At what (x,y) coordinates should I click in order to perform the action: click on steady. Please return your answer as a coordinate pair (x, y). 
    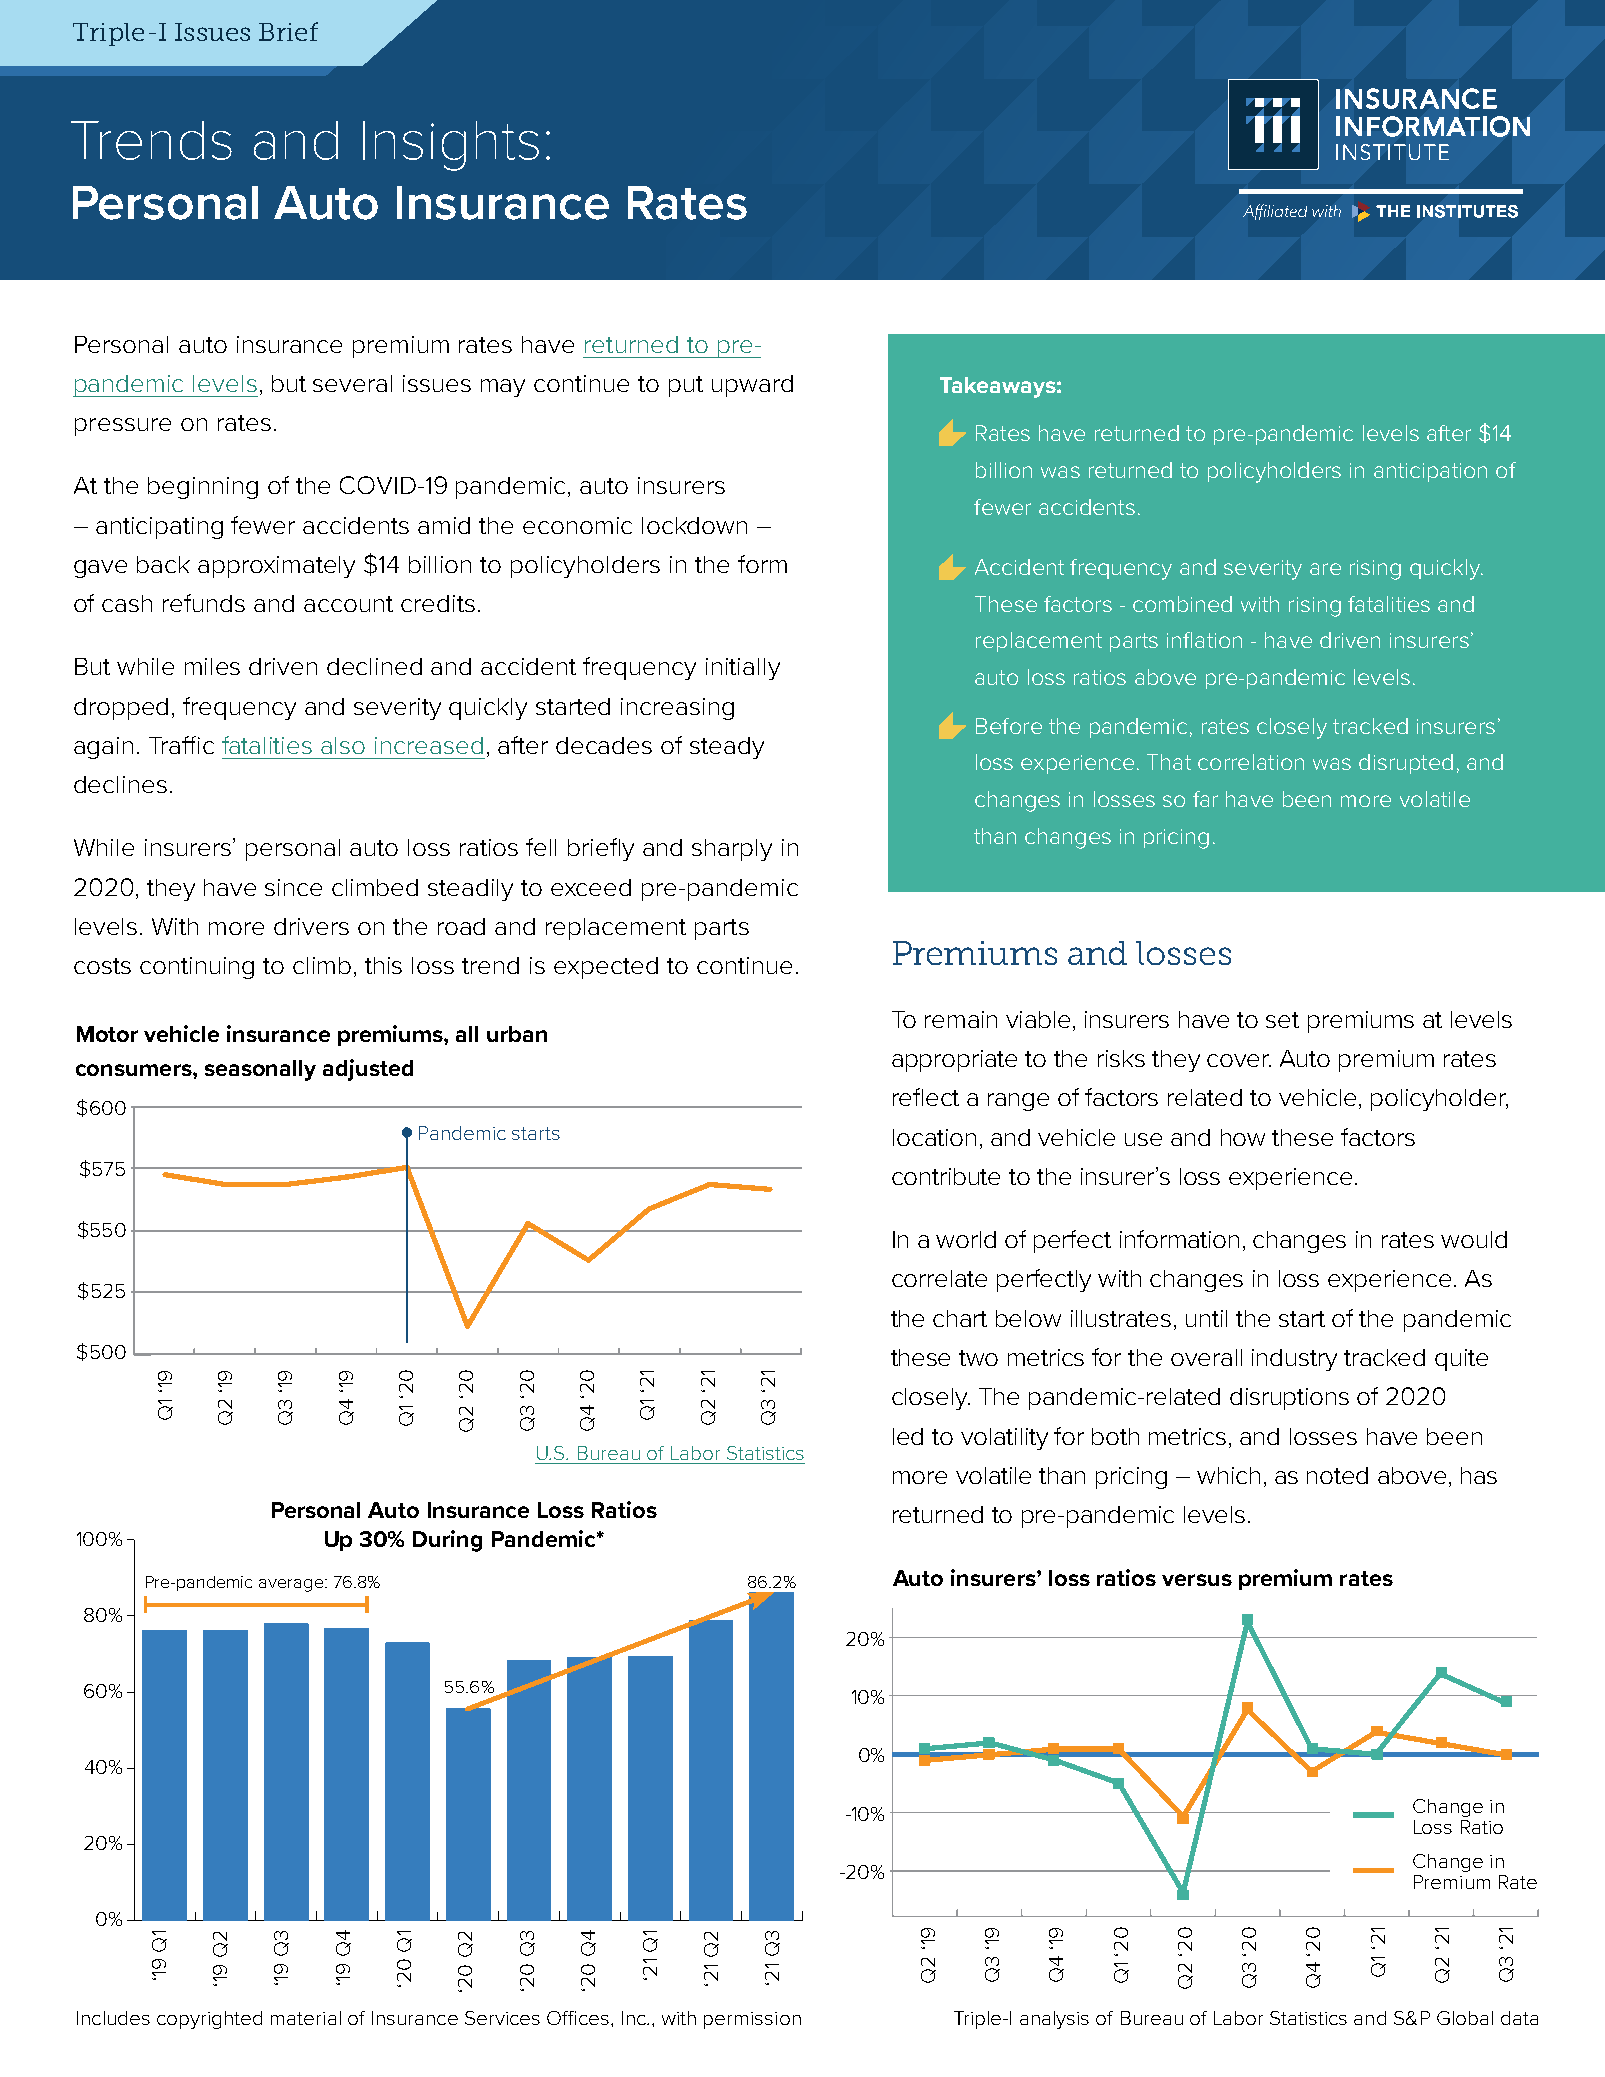
    Looking at the image, I should click on (727, 748).
